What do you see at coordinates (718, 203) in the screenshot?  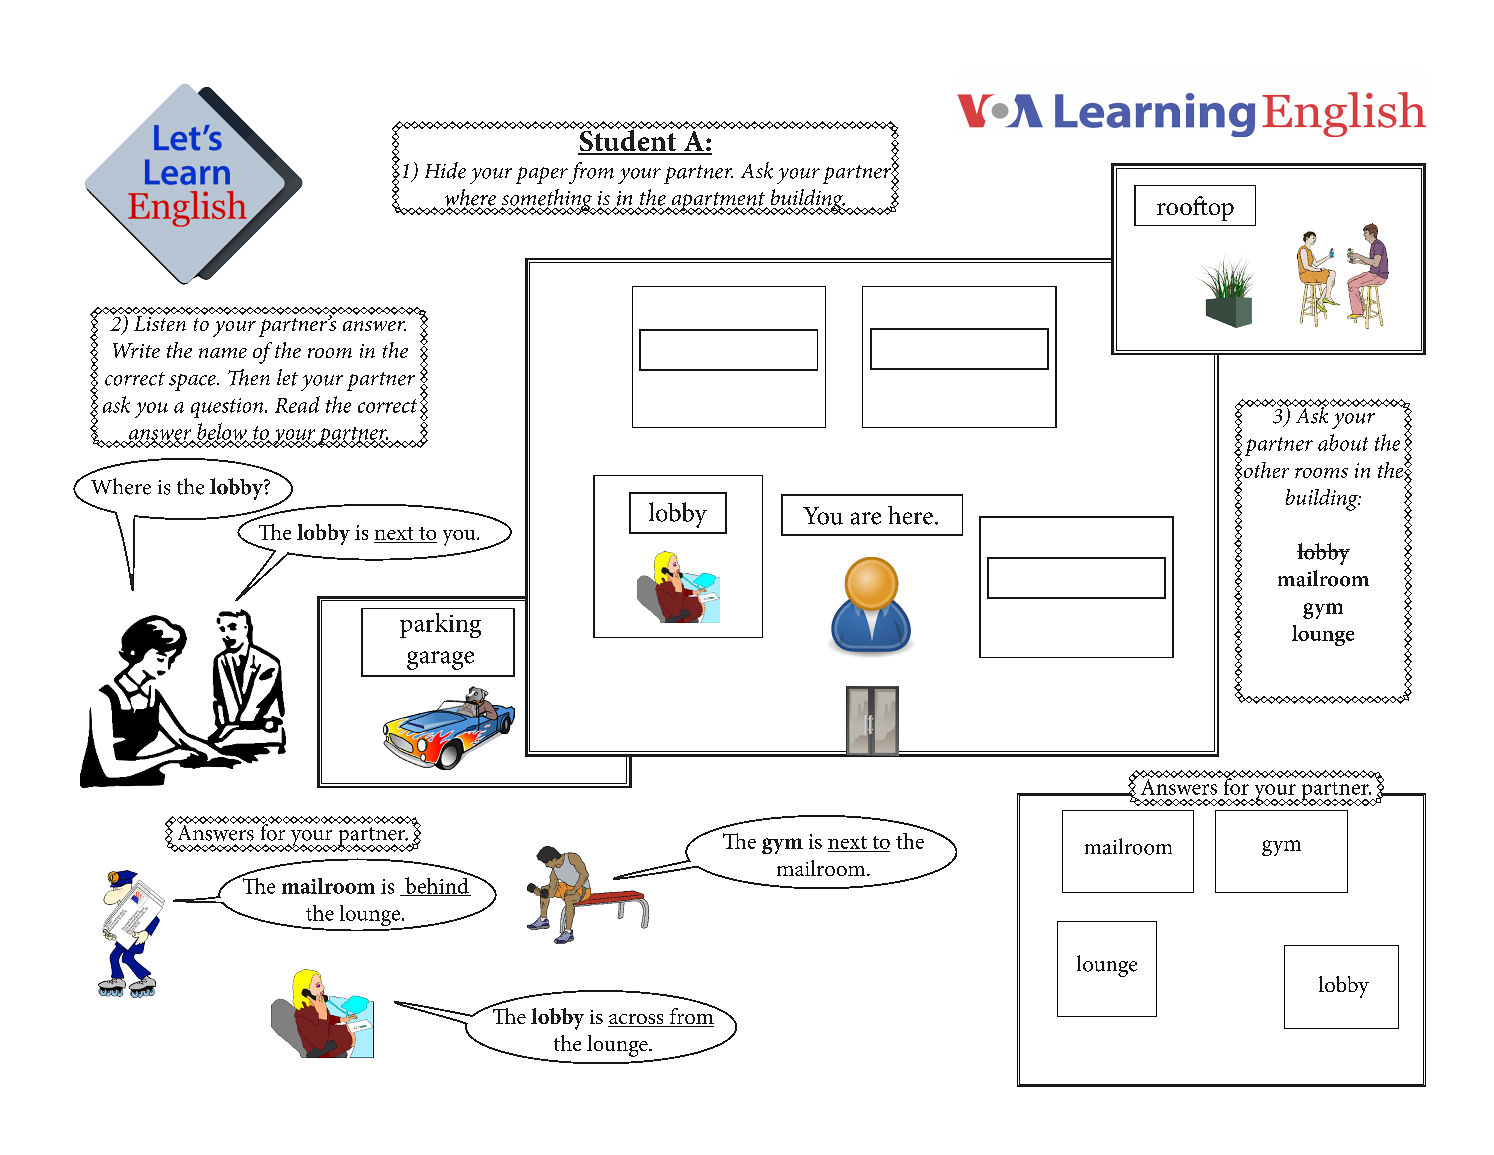 I see `apartment` at bounding box center [718, 203].
